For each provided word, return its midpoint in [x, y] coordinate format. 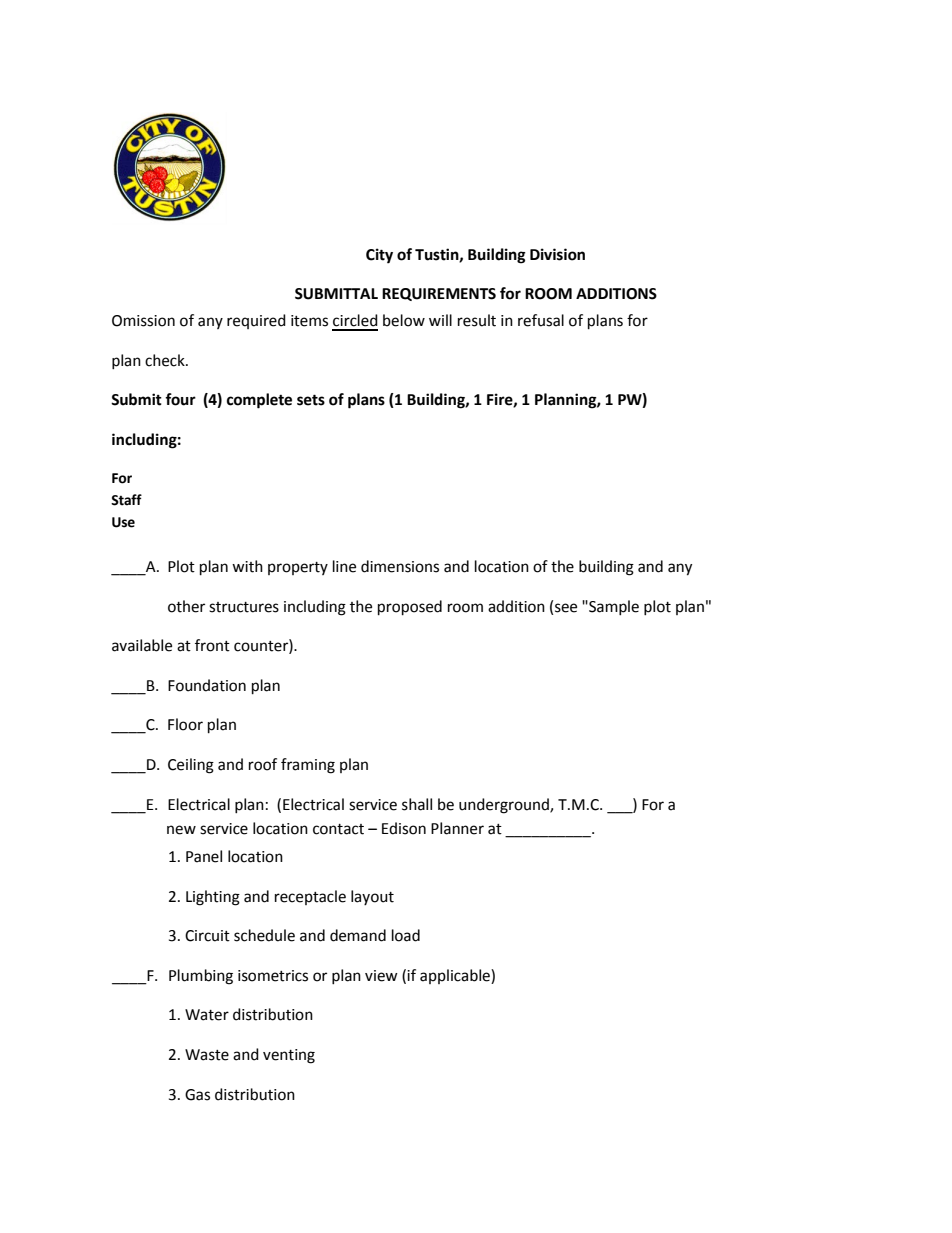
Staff [126, 500]
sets [311, 400]
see [566, 608]
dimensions [400, 566]
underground [505, 806]
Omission [143, 321]
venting [289, 1056]
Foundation [207, 685]
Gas [197, 1095]
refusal [541, 320]
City [379, 256]
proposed [410, 608]
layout [372, 897]
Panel [204, 856]
